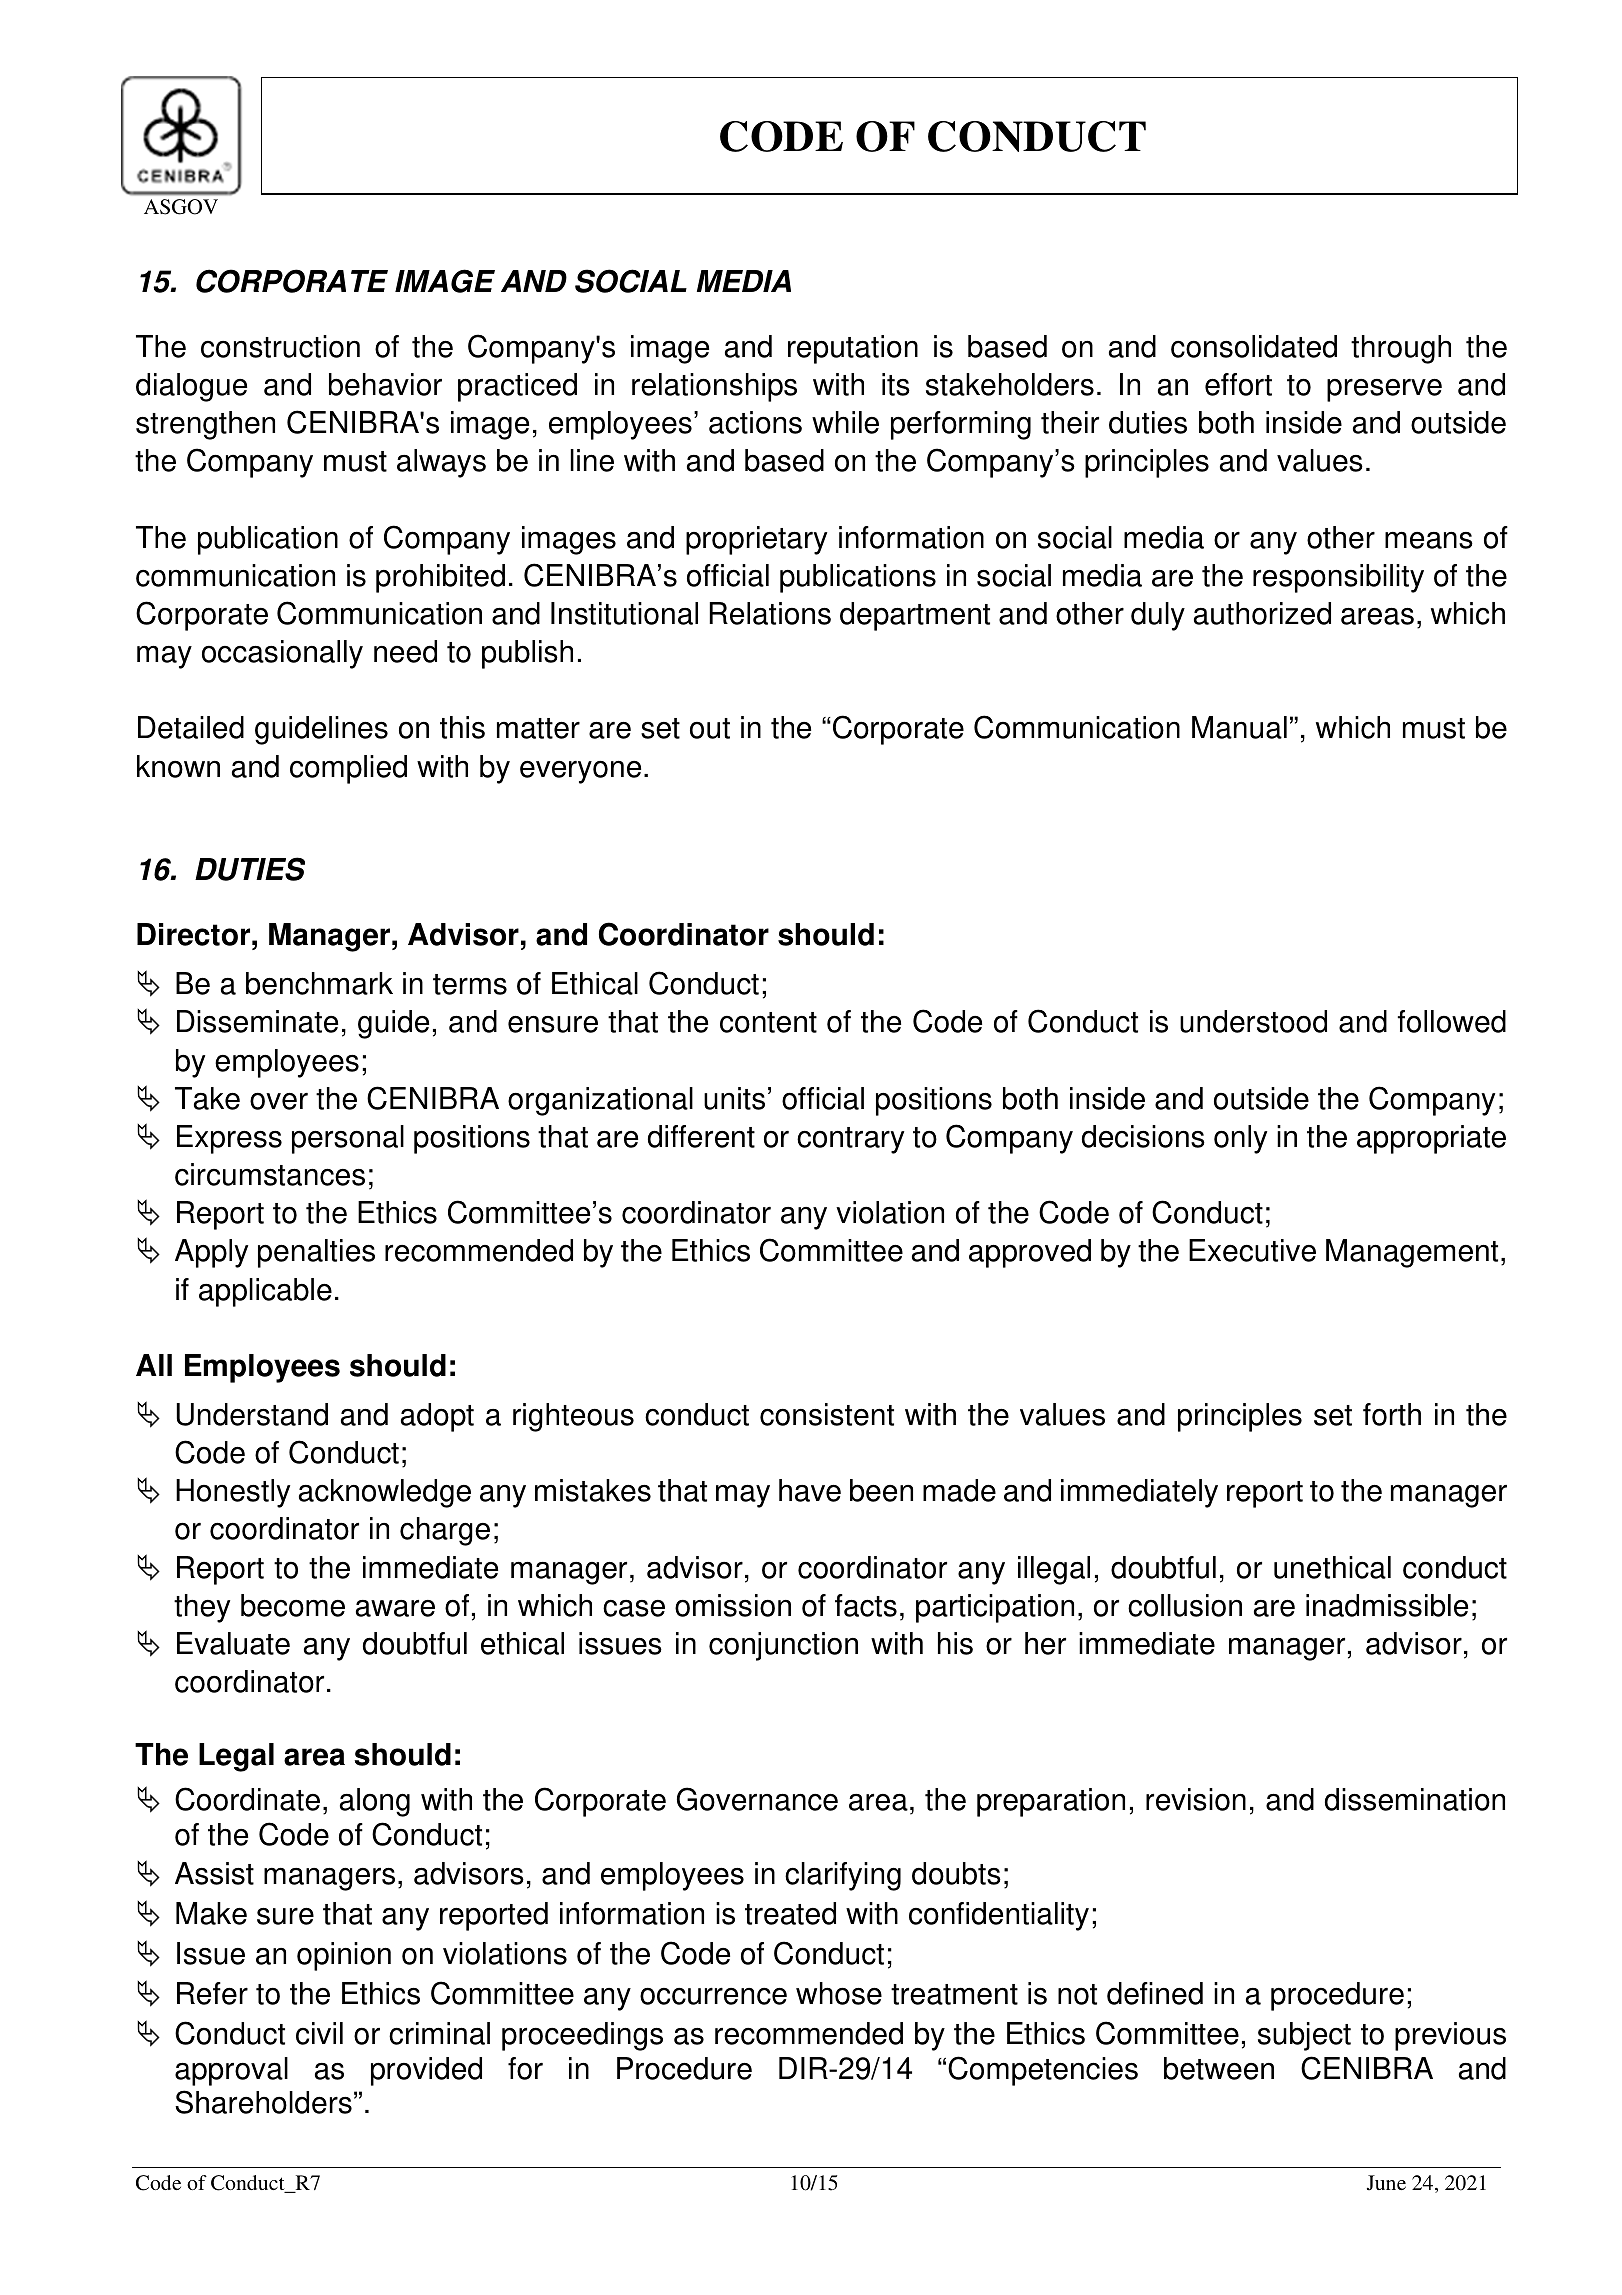  Describe the element at coordinates (1238, 384) in the document. I see `effort` at that location.
